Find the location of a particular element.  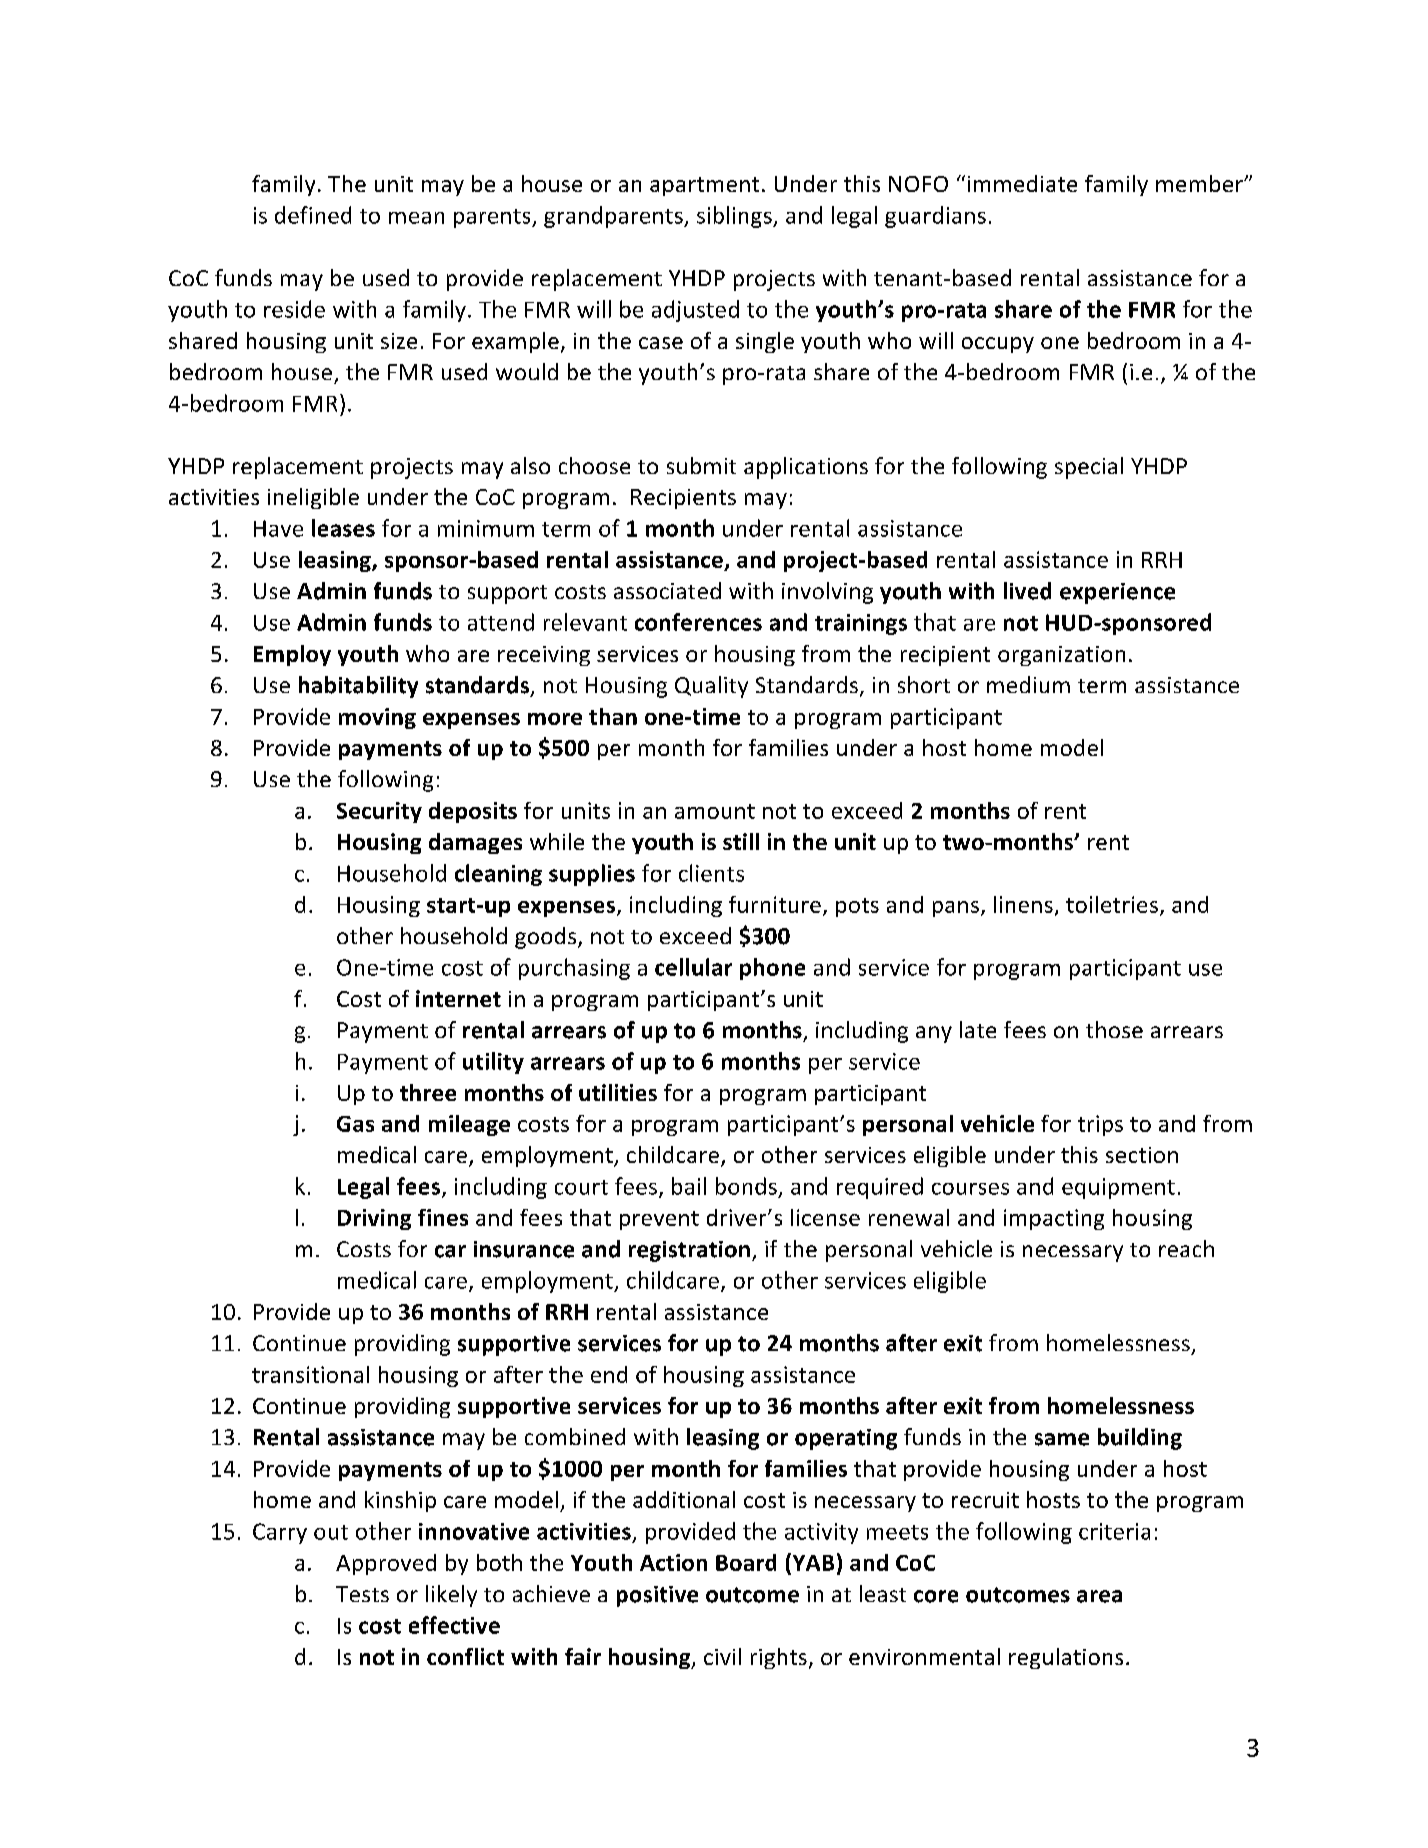

Tests is located at coordinates (362, 1594).
